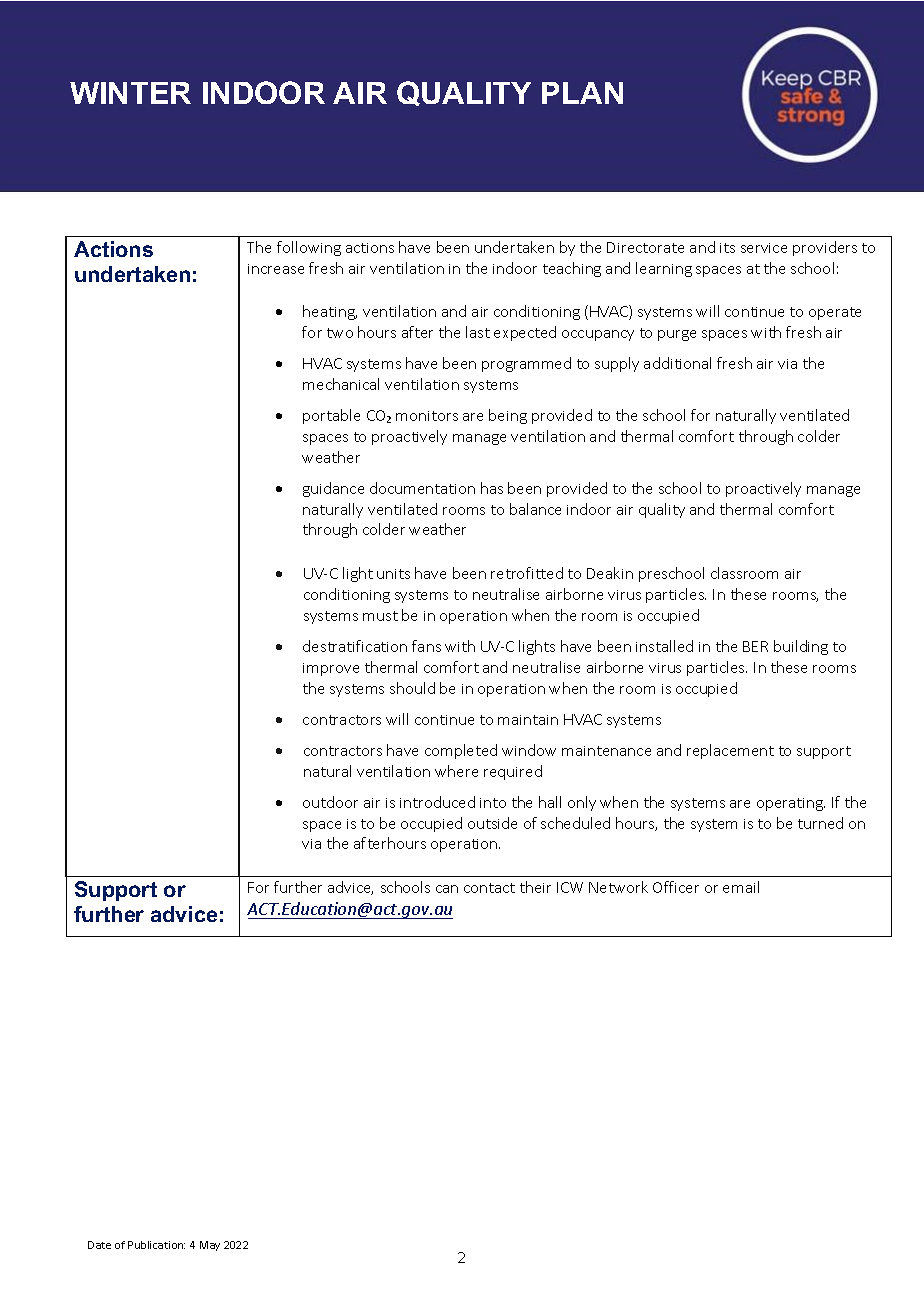 The height and width of the screenshot is (1308, 924). I want to click on PLAN, so click(582, 93).
